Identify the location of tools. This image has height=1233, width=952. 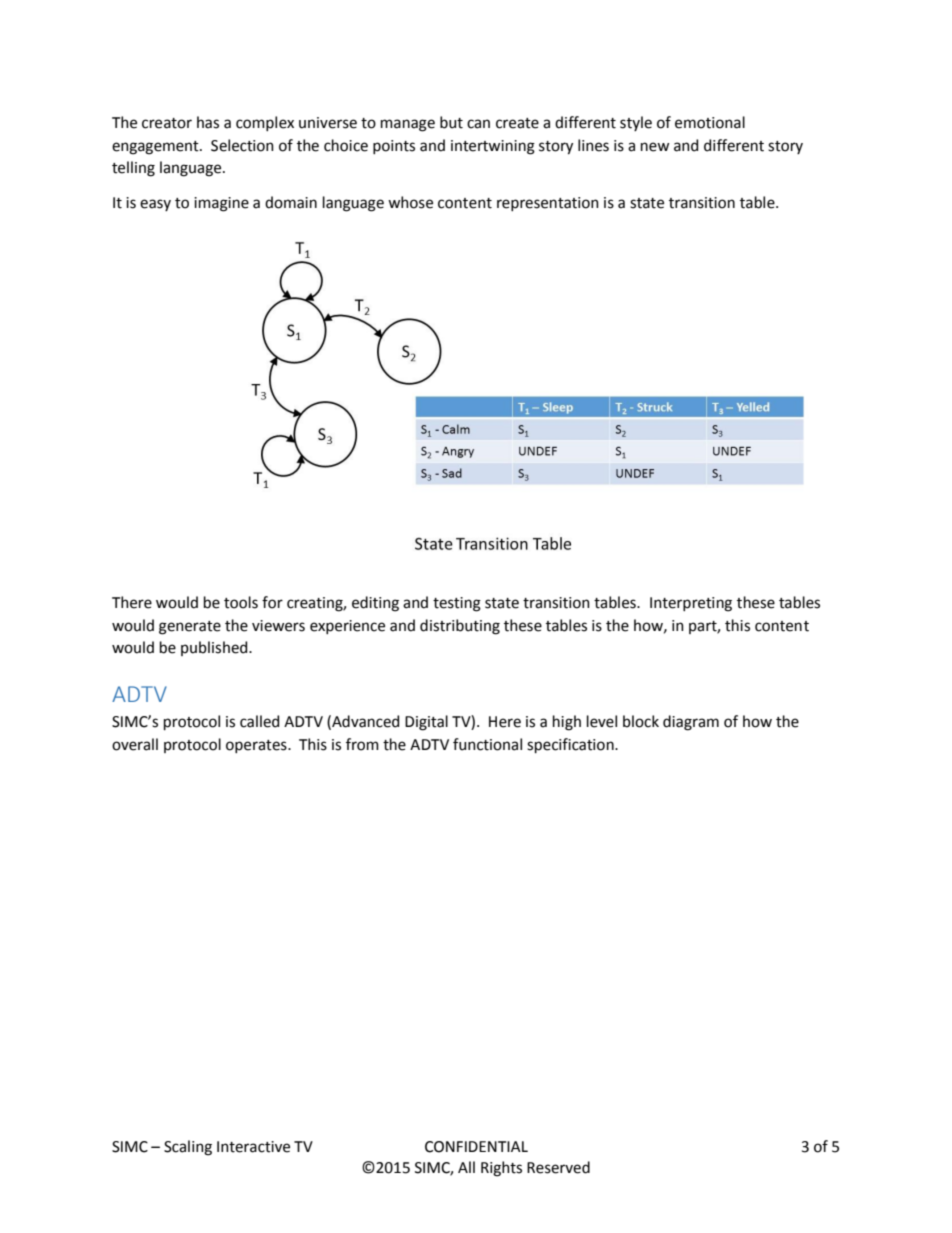
(241, 602).
